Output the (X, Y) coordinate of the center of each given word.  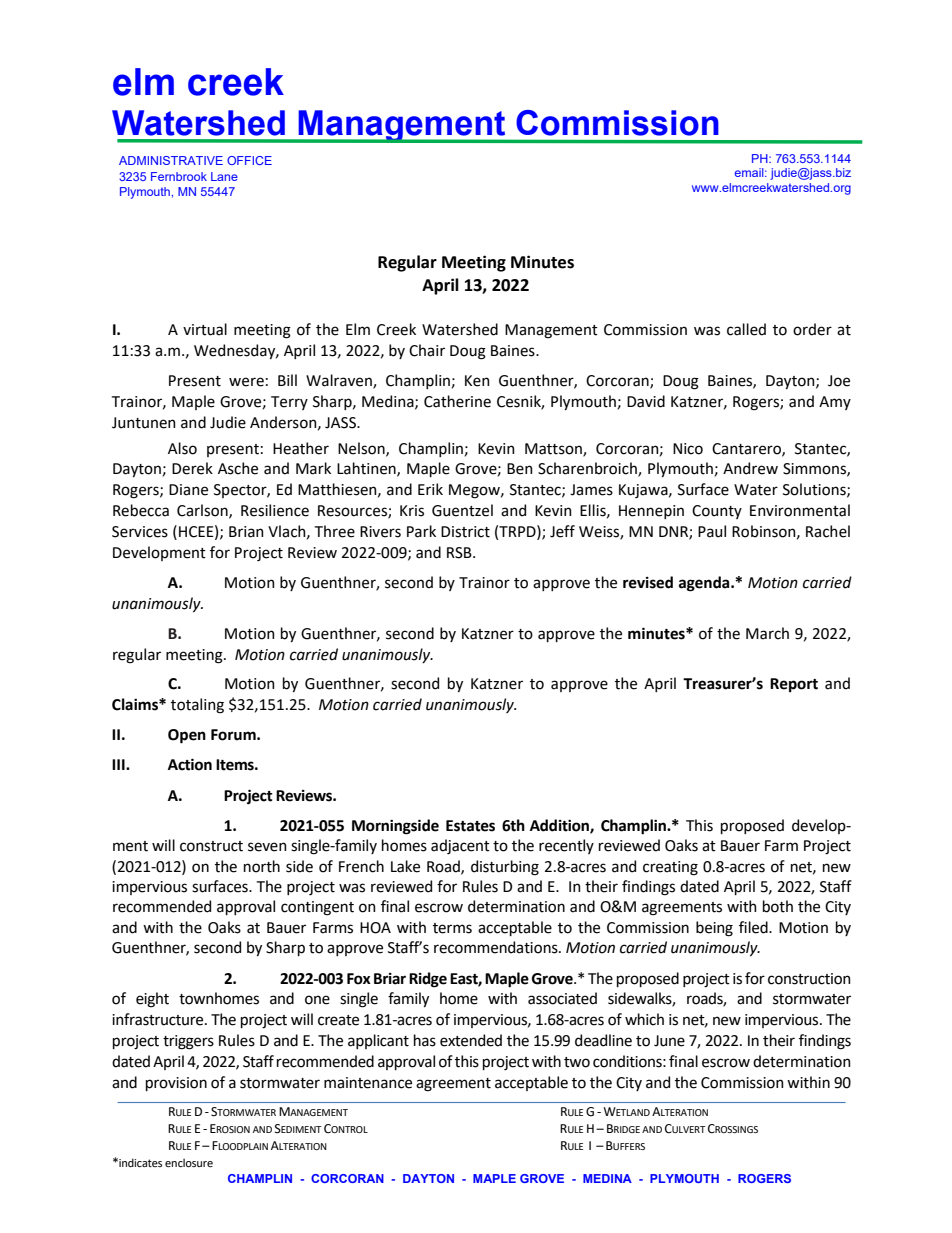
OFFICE (249, 160)
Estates (470, 826)
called (746, 329)
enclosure (189, 1162)
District (465, 532)
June (669, 1041)
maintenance (368, 1083)
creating (670, 868)
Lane (224, 176)
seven (267, 847)
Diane (188, 490)
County (717, 512)
